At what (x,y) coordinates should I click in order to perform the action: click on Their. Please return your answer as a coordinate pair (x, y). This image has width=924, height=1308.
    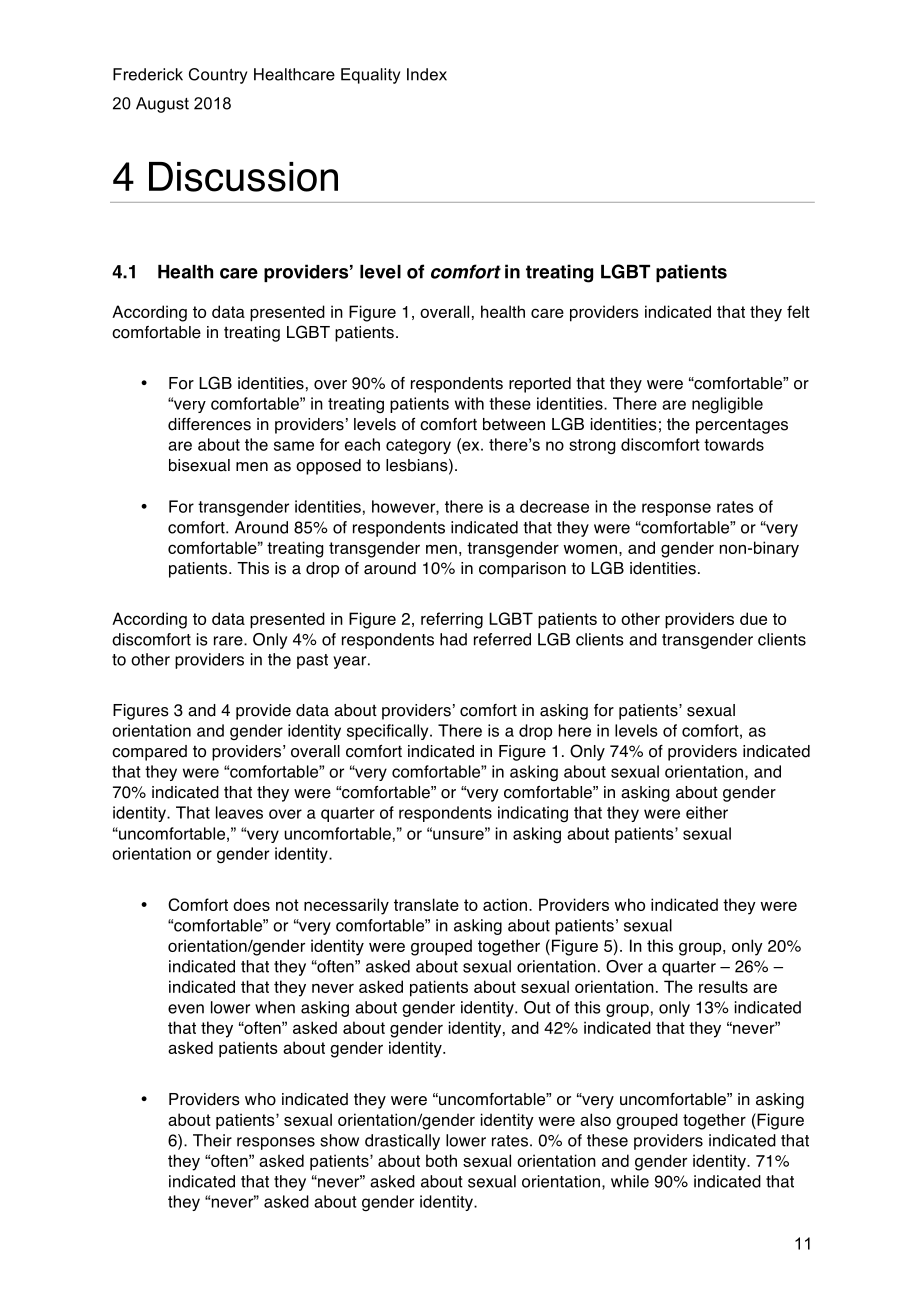
    Looking at the image, I should click on (212, 1140).
